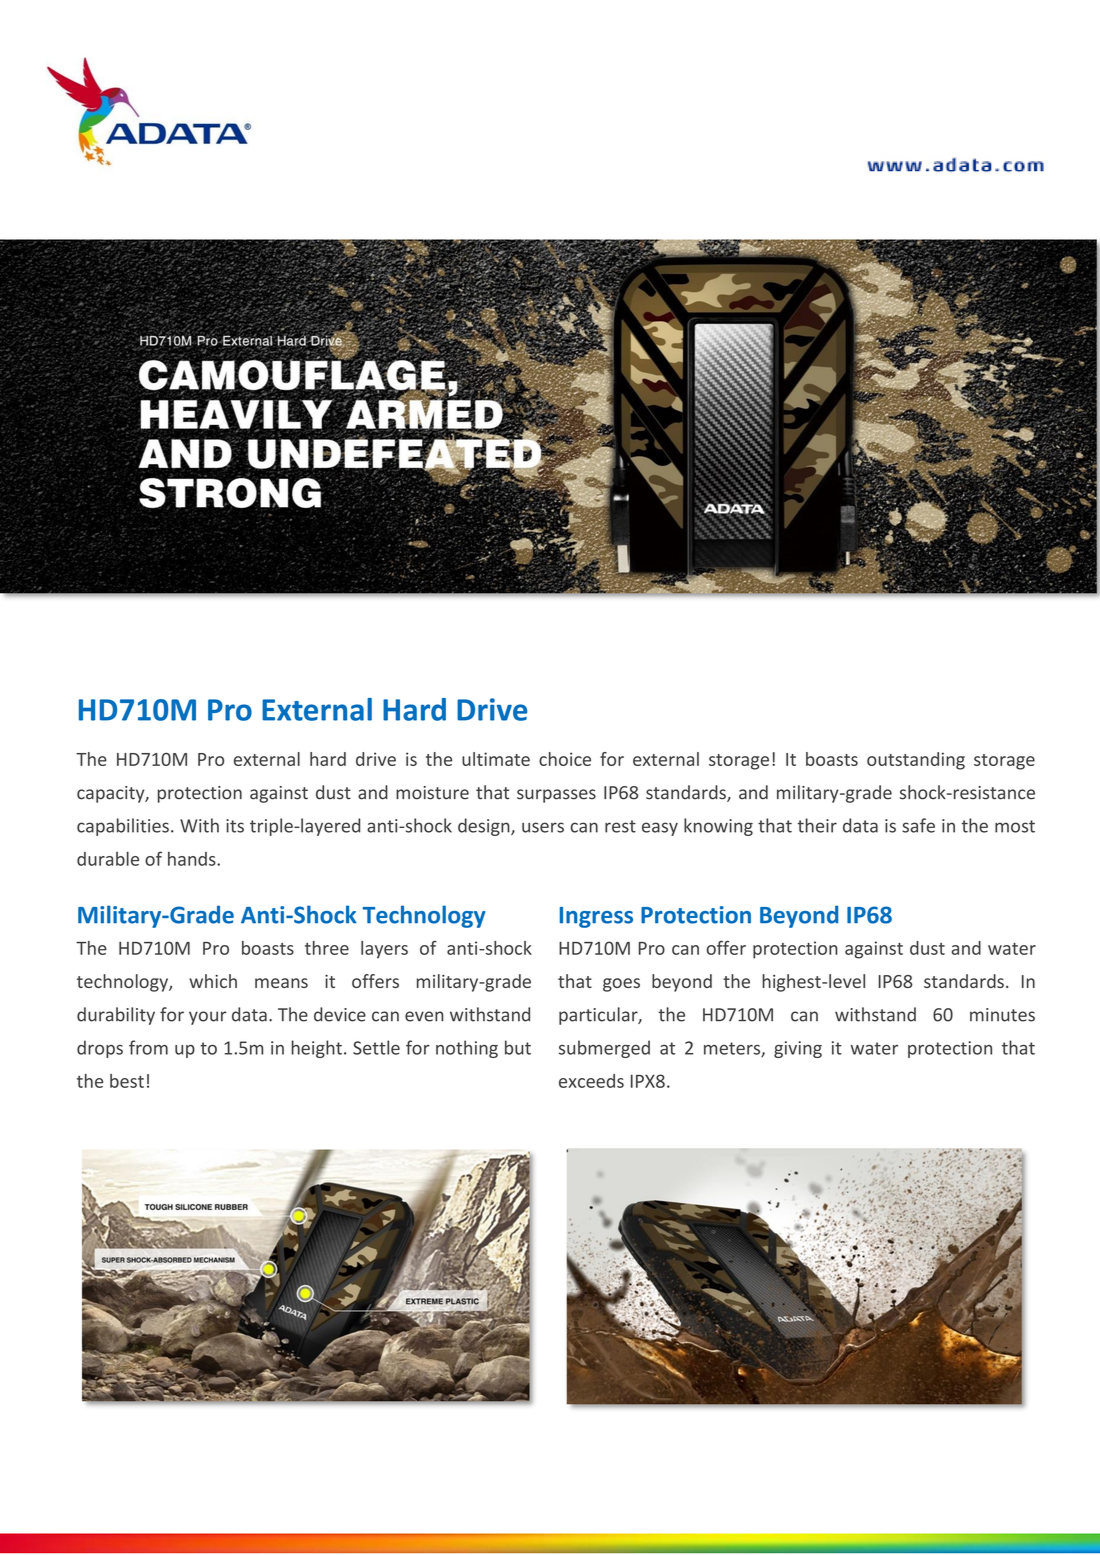 This screenshot has height=1555, width=1100. What do you see at coordinates (596, 917) in the screenshot?
I see `Ingress` at bounding box center [596, 917].
